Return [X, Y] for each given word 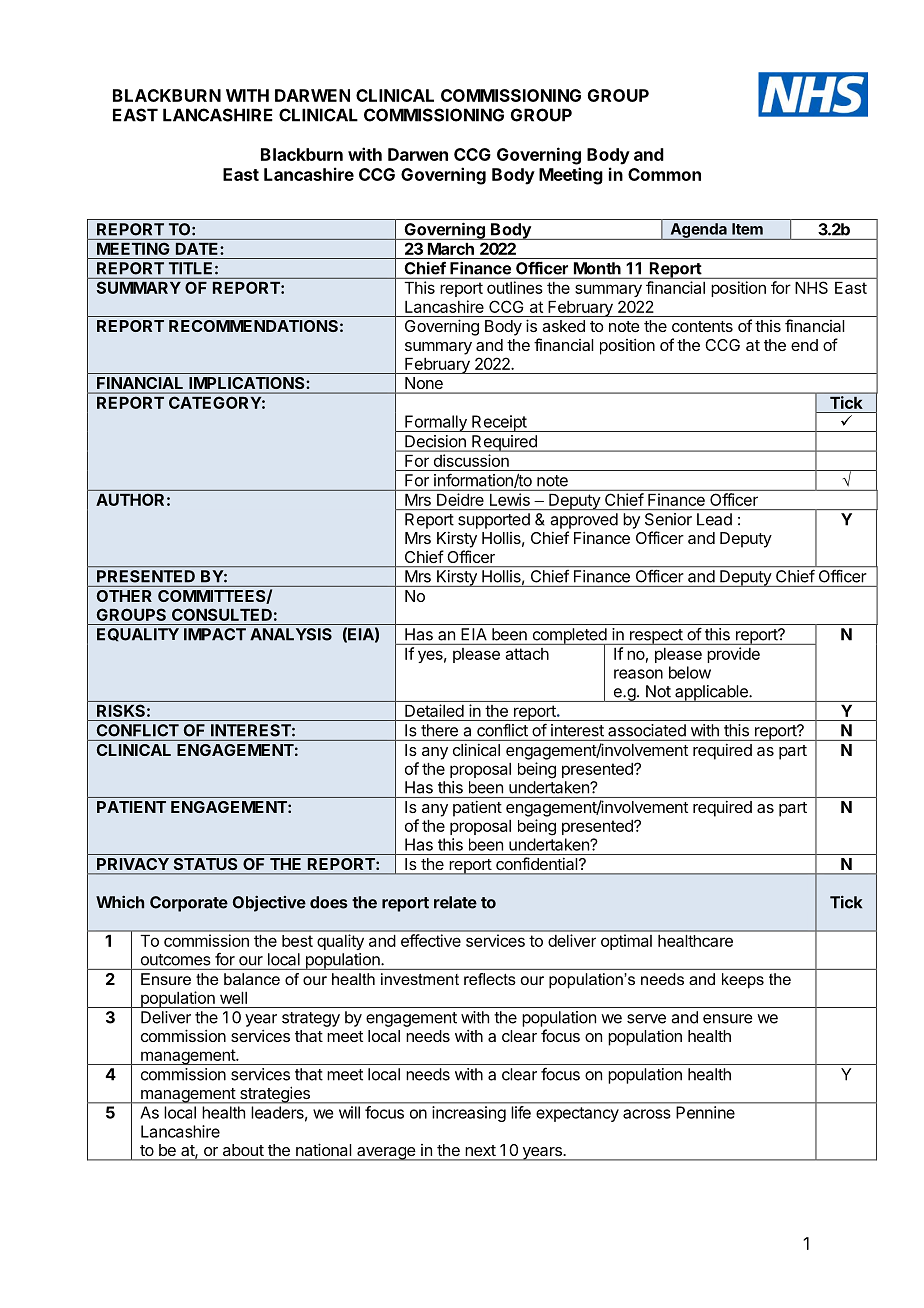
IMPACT [215, 634]
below [690, 672]
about [243, 1150]
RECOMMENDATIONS [253, 326]
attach [527, 654]
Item [747, 229]
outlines [515, 287]
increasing [469, 1114]
